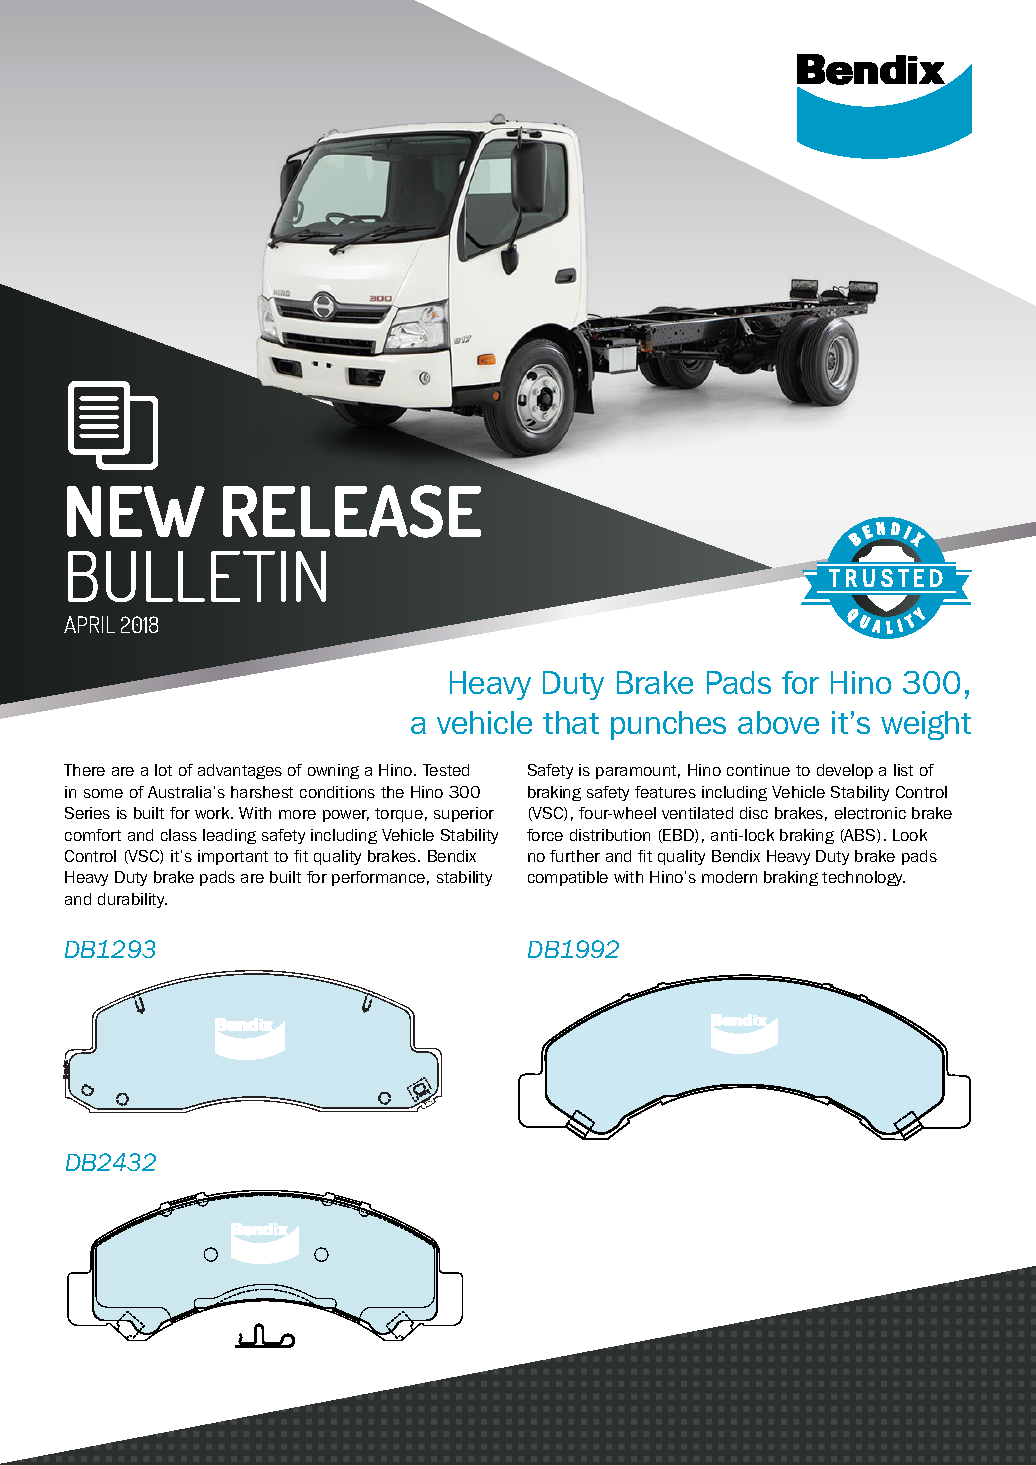 This screenshot has height=1465, width=1036. What do you see at coordinates (240, 771) in the screenshot?
I see `advantages` at bounding box center [240, 771].
